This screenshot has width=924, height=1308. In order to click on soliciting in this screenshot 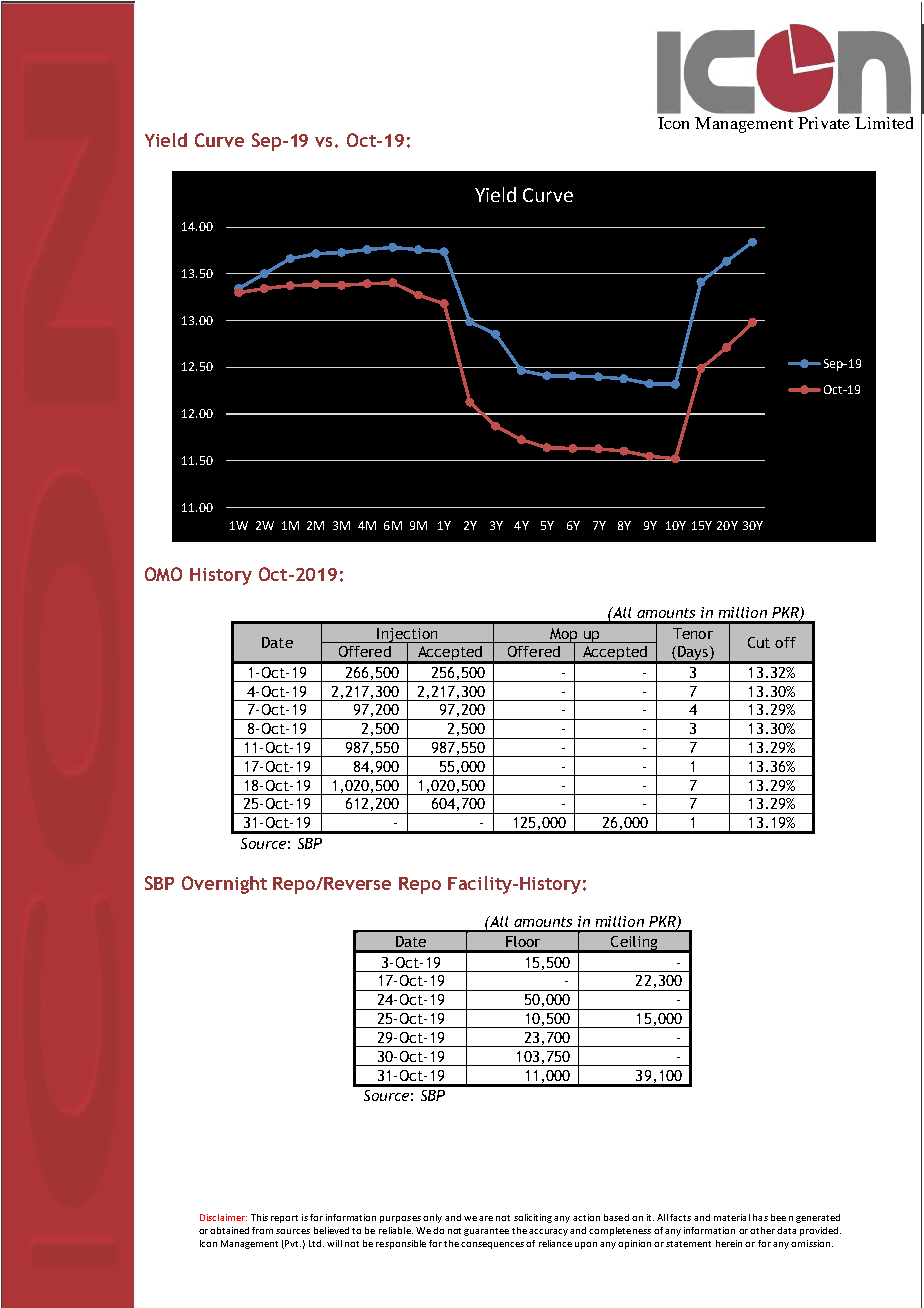, I will do `click(533, 1218)`.
